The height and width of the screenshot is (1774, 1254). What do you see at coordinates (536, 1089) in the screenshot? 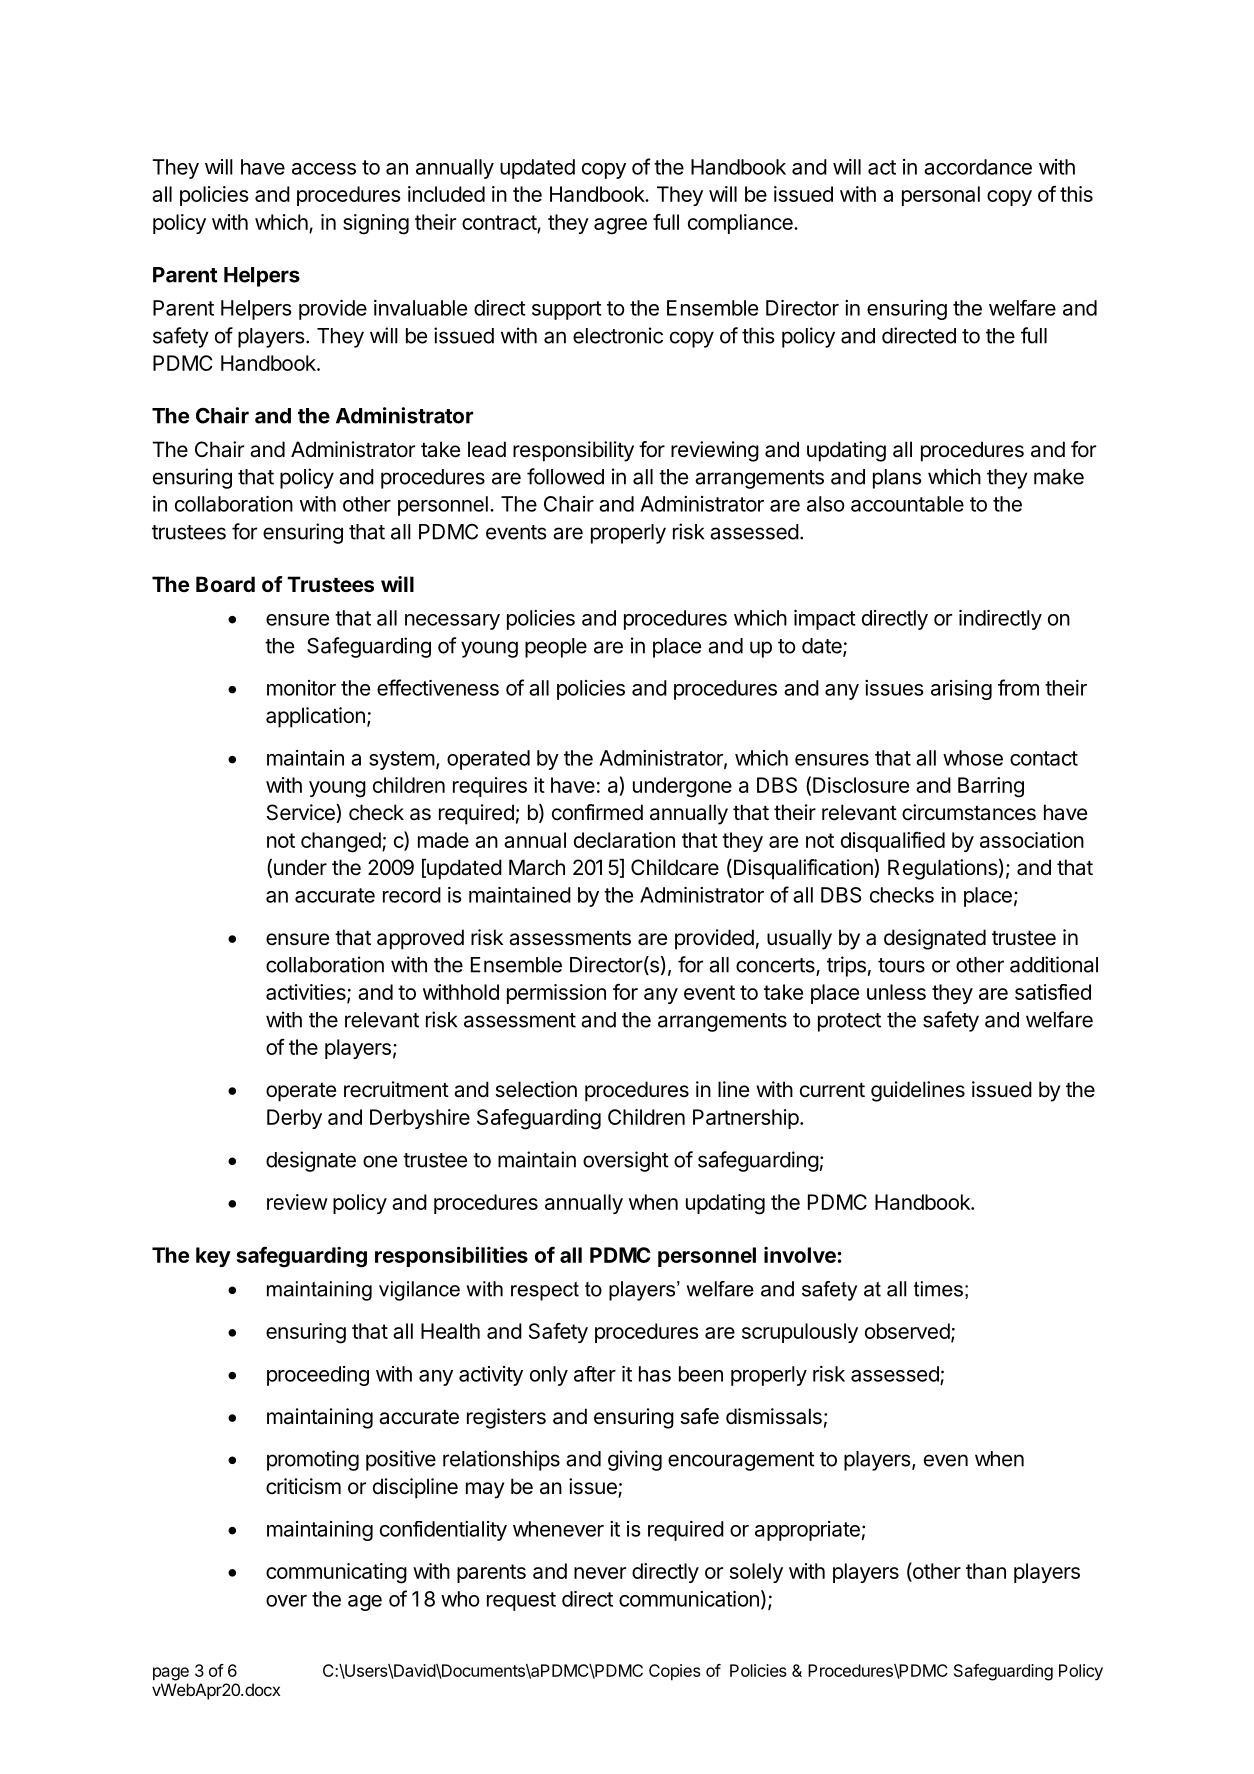
I see `selection` at bounding box center [536, 1089].
